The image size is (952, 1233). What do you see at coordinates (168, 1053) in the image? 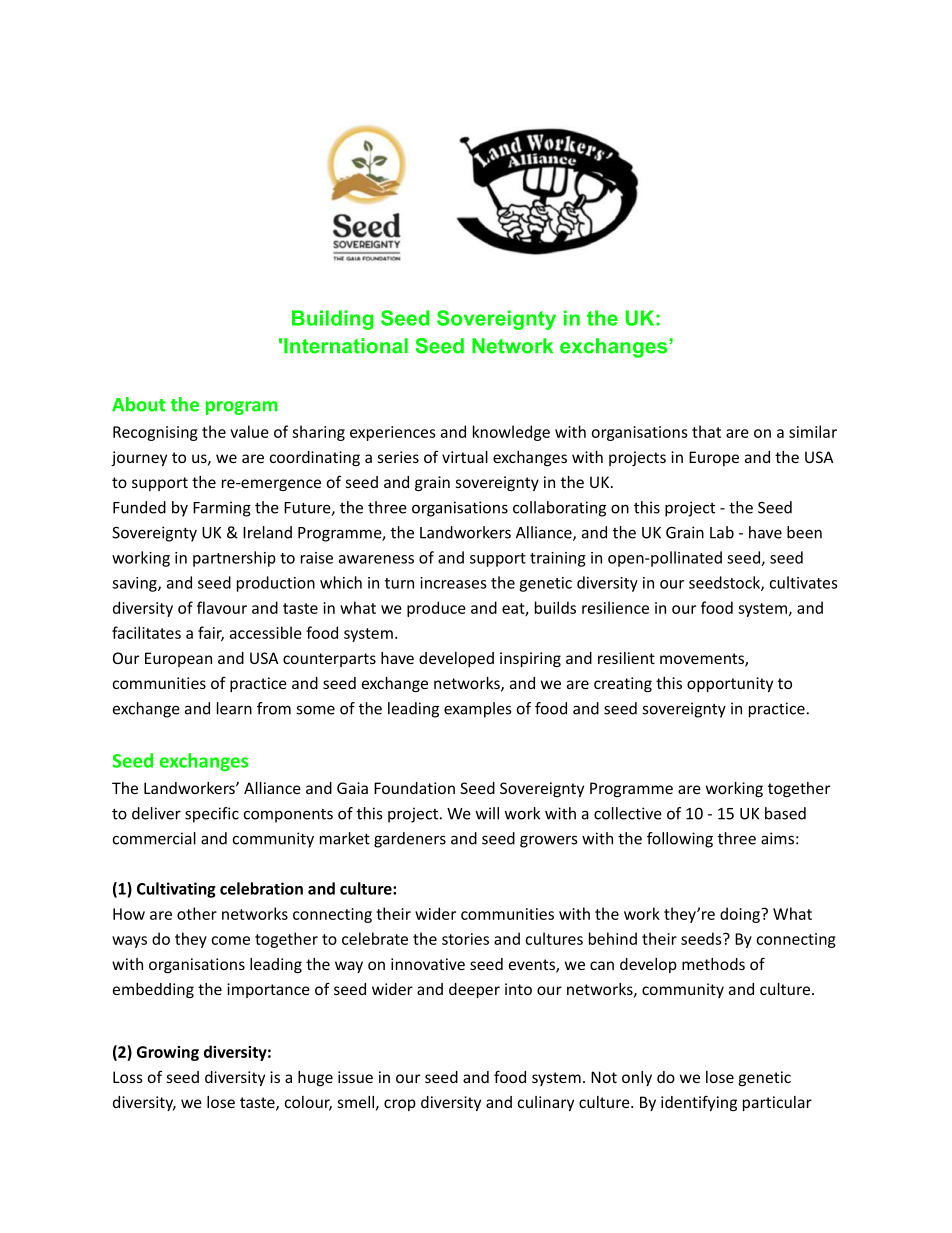
I see `Growing` at bounding box center [168, 1053].
